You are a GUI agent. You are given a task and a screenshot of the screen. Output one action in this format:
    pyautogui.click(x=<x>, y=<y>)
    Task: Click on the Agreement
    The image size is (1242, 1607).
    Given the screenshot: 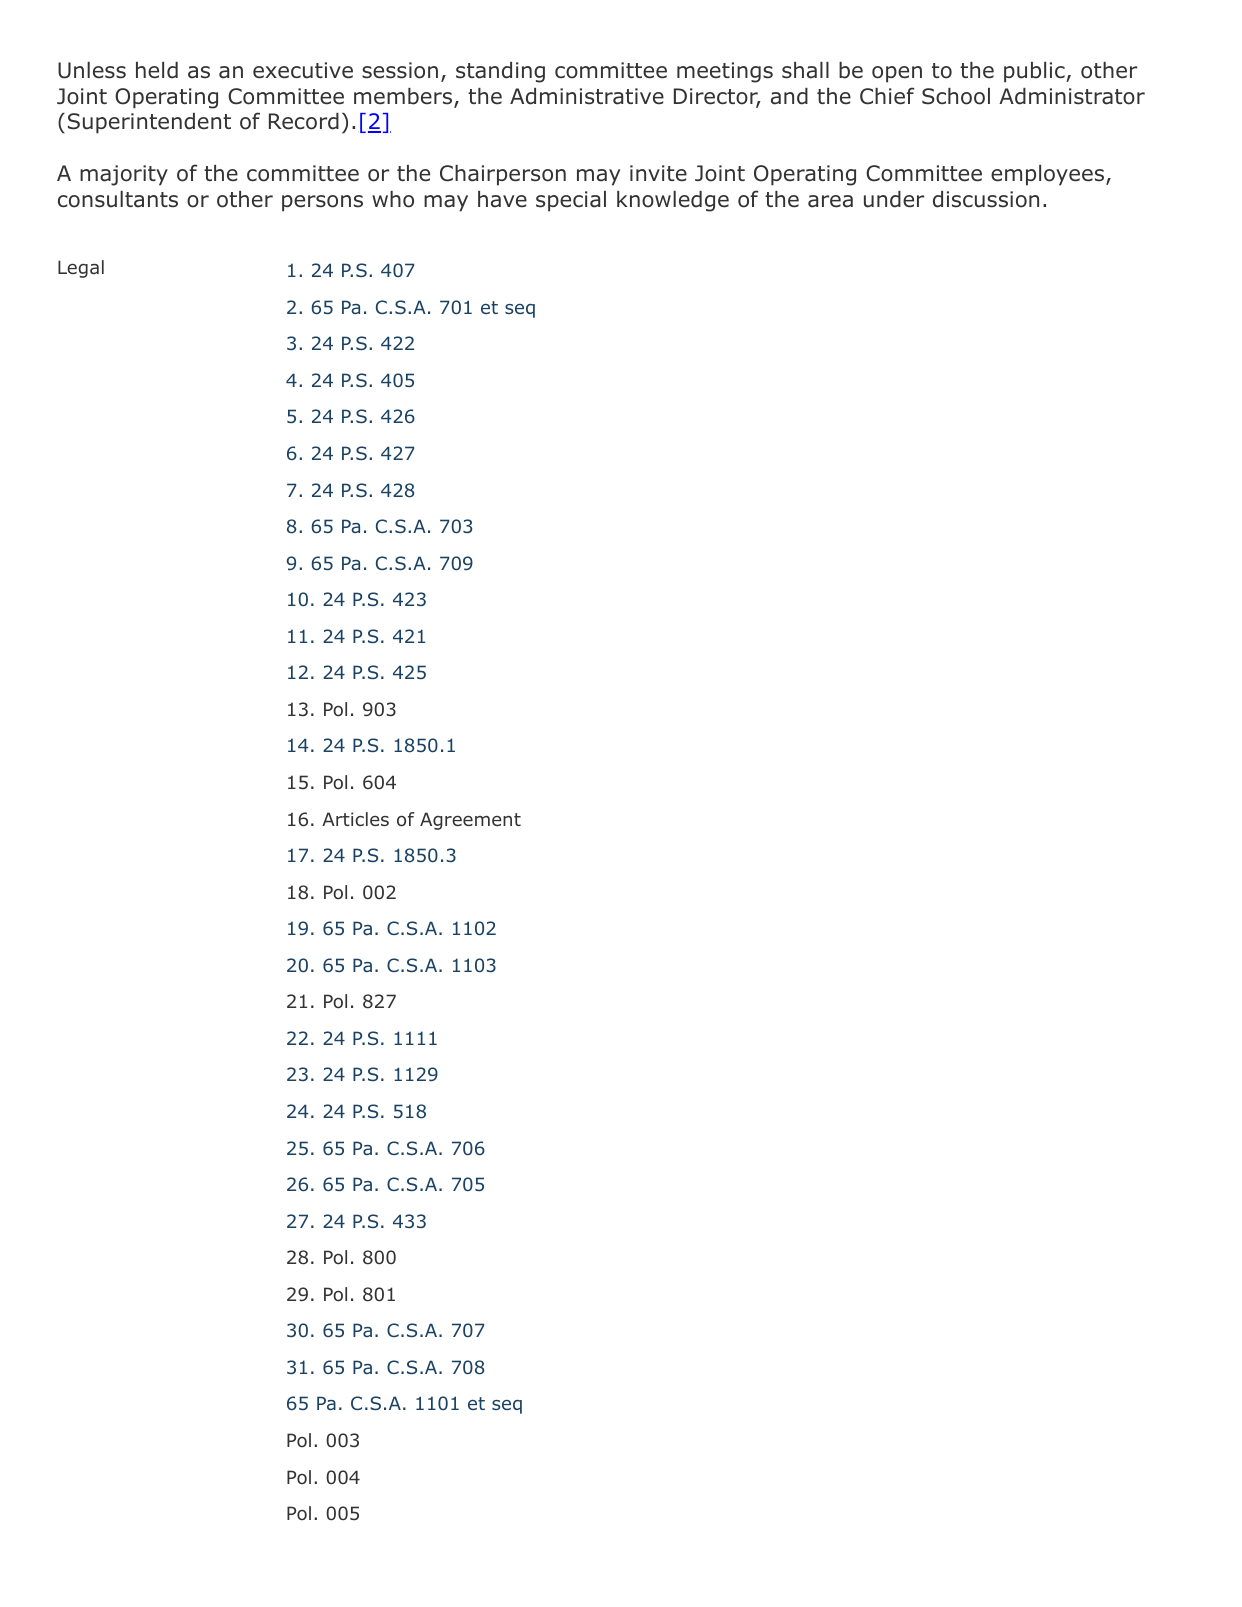 What is the action you would take?
    pyautogui.click(x=470, y=821)
